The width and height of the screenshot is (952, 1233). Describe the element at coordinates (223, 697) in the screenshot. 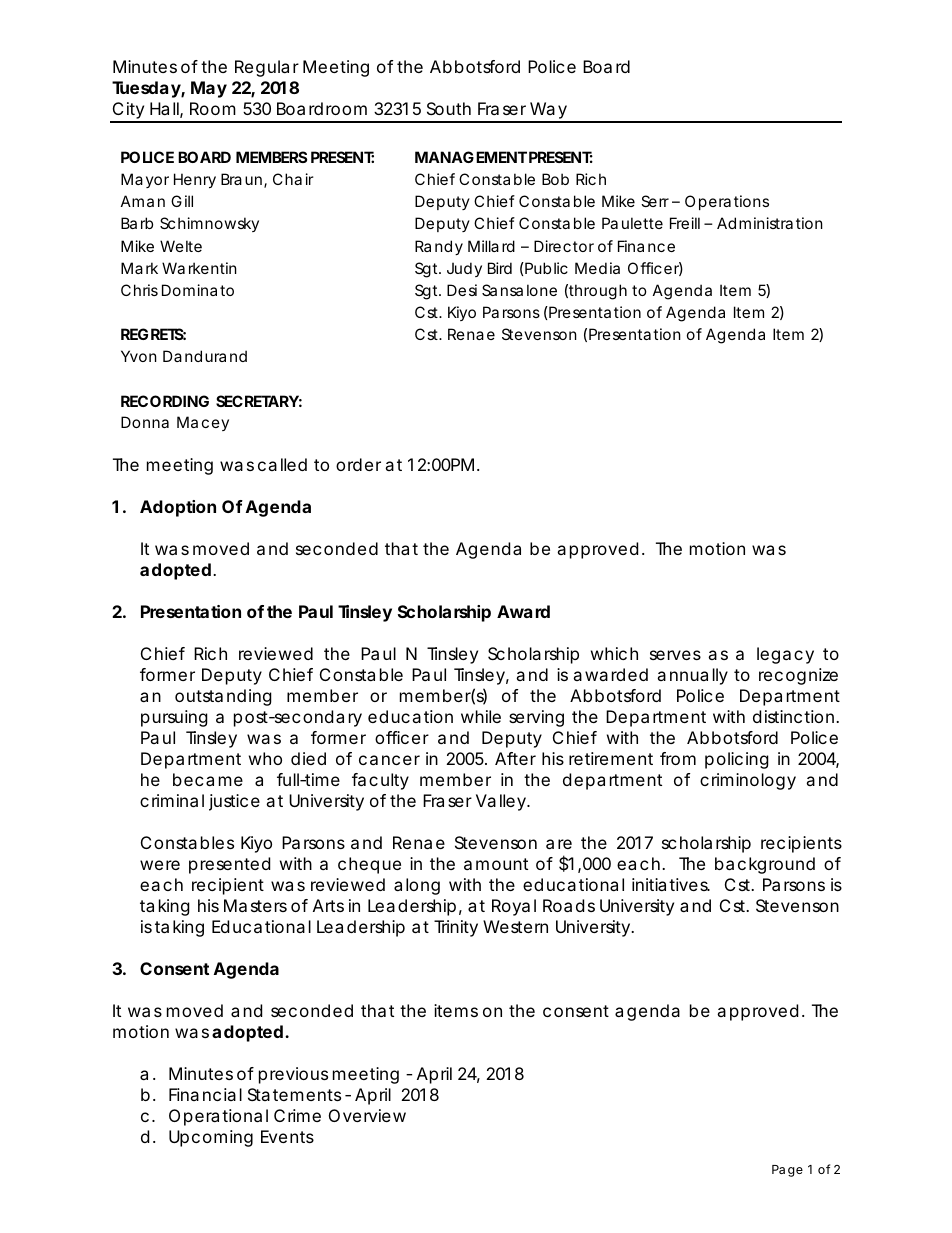

I see `outstanding` at that location.
